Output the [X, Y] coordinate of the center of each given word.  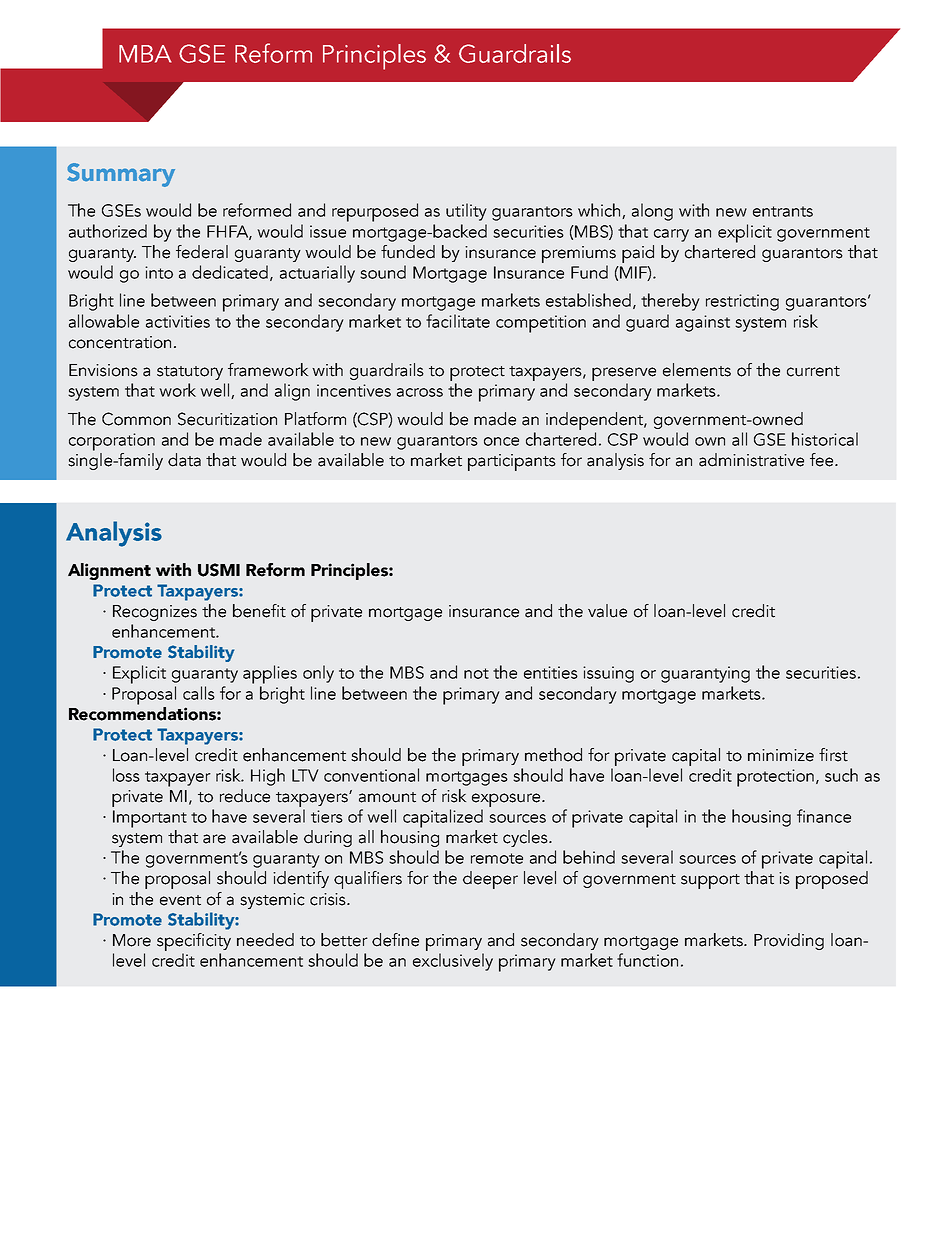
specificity [194, 942]
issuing [608, 674]
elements [697, 370]
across [420, 392]
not [476, 673]
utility [466, 212]
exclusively [453, 962]
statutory [190, 373]
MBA [145, 54]
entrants [783, 211]
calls [199, 693]
